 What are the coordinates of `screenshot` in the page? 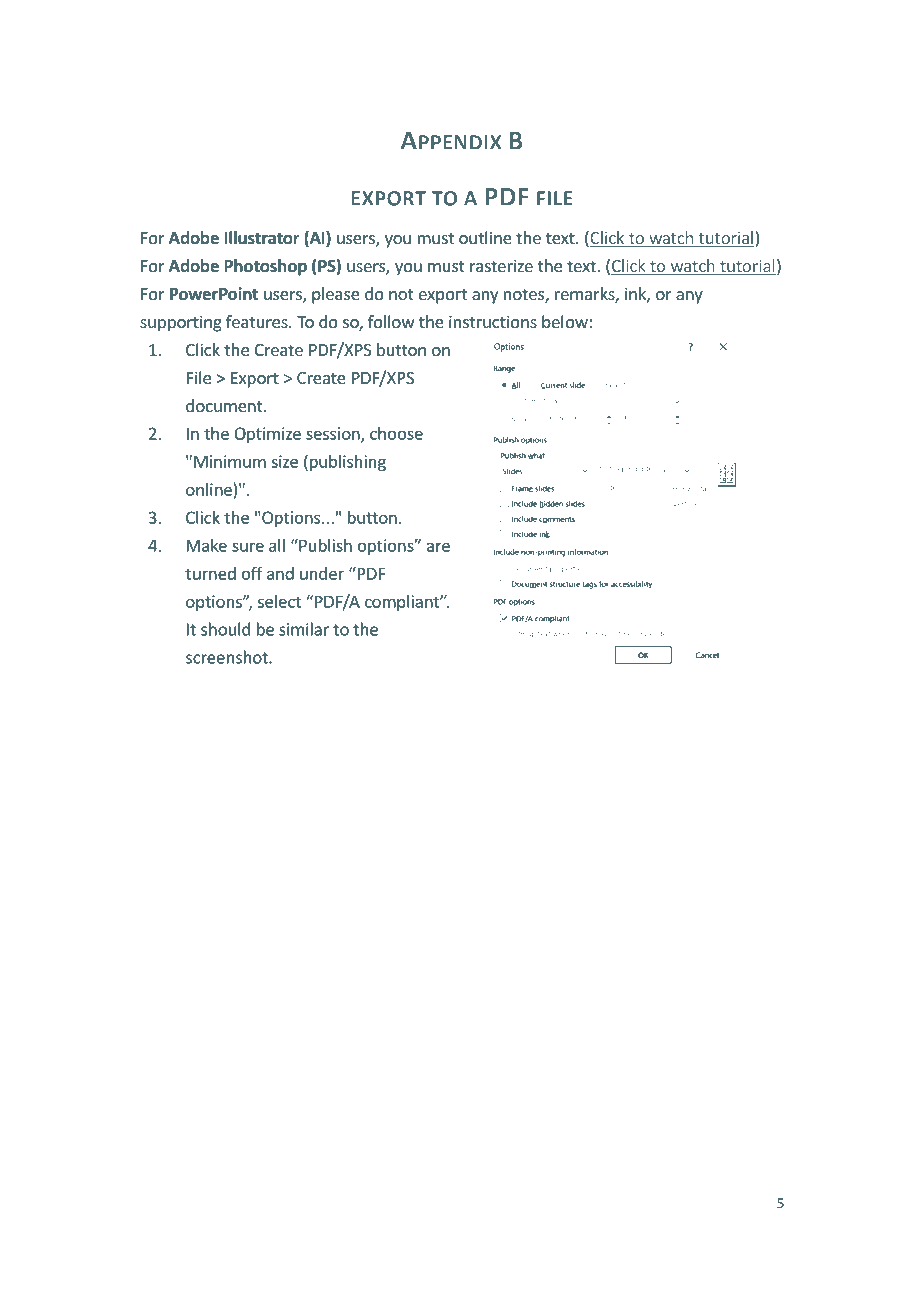 It's located at (228, 657).
